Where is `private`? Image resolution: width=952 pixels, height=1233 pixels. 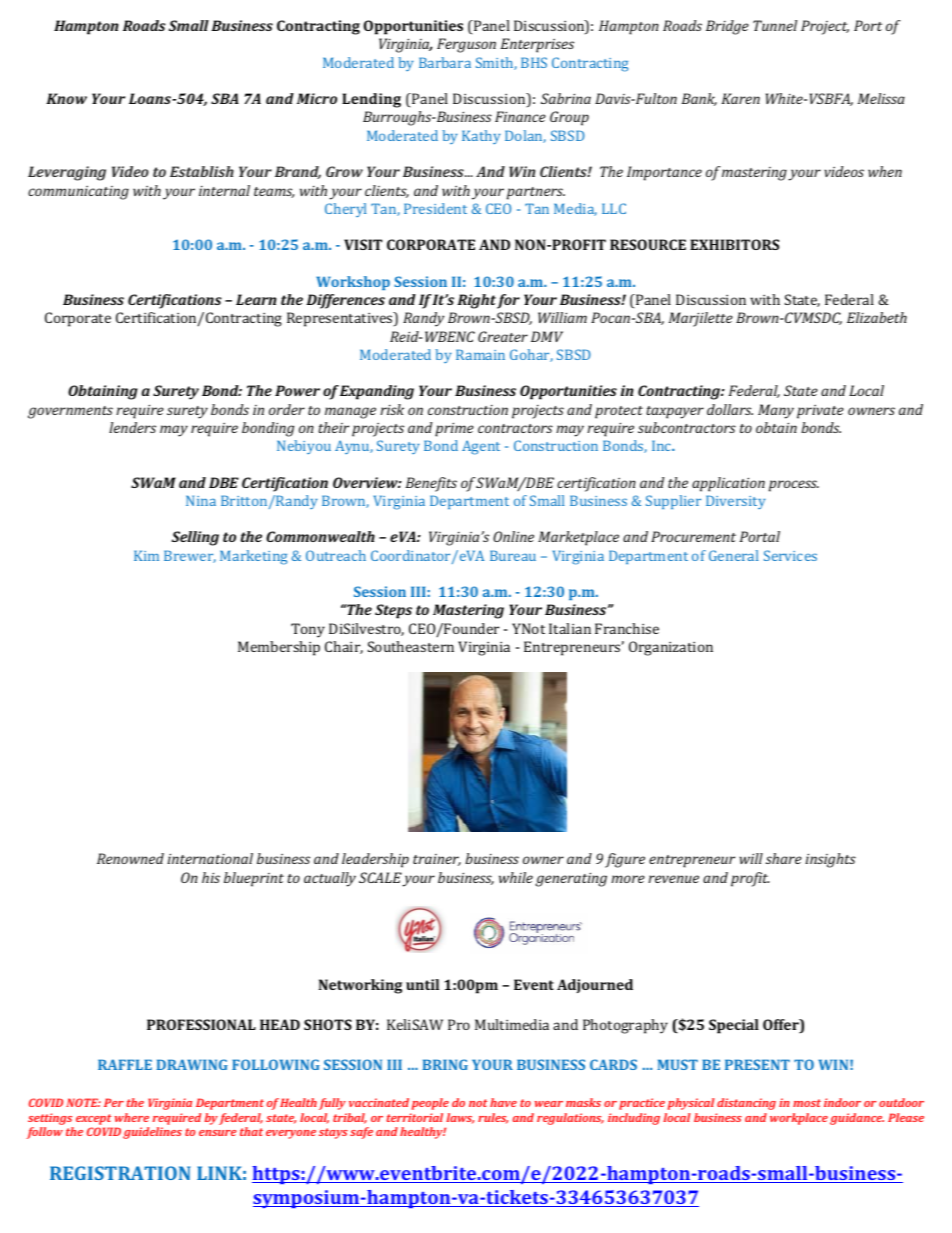
private is located at coordinates (820, 411).
